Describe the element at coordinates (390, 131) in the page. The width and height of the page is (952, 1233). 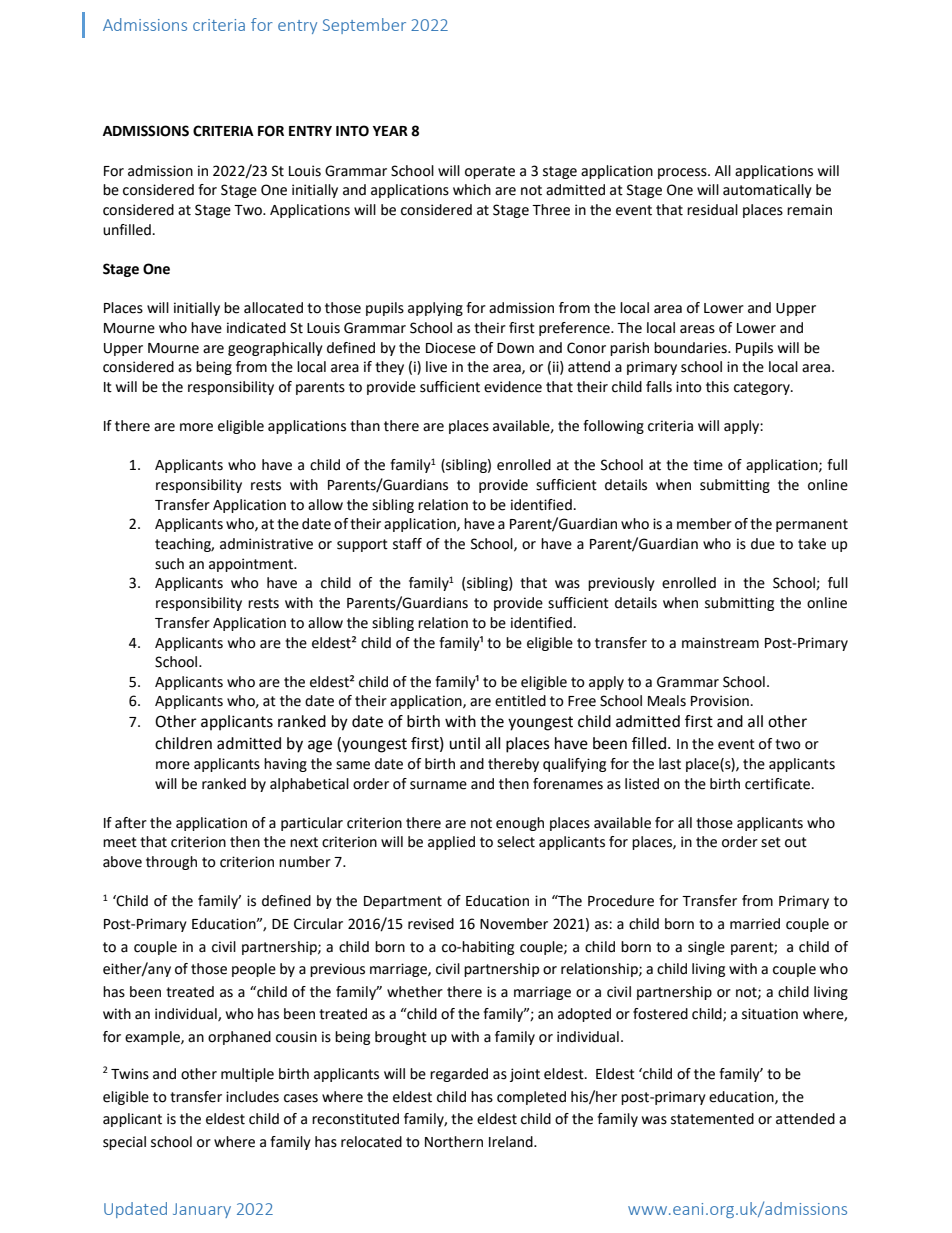
I see `YEAR` at that location.
